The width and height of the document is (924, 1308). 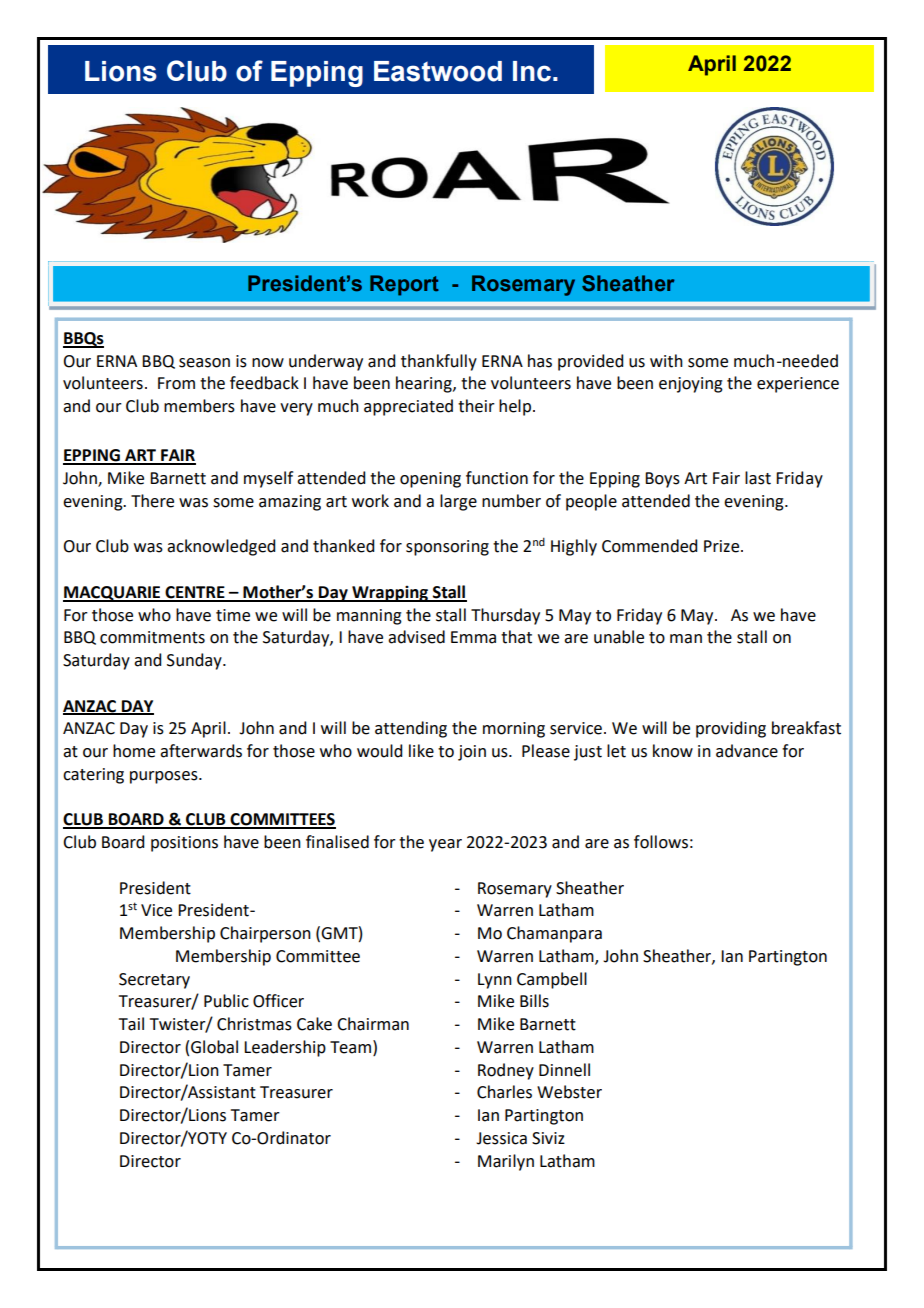 What do you see at coordinates (214, 1047) in the document?
I see `Global` at bounding box center [214, 1047].
